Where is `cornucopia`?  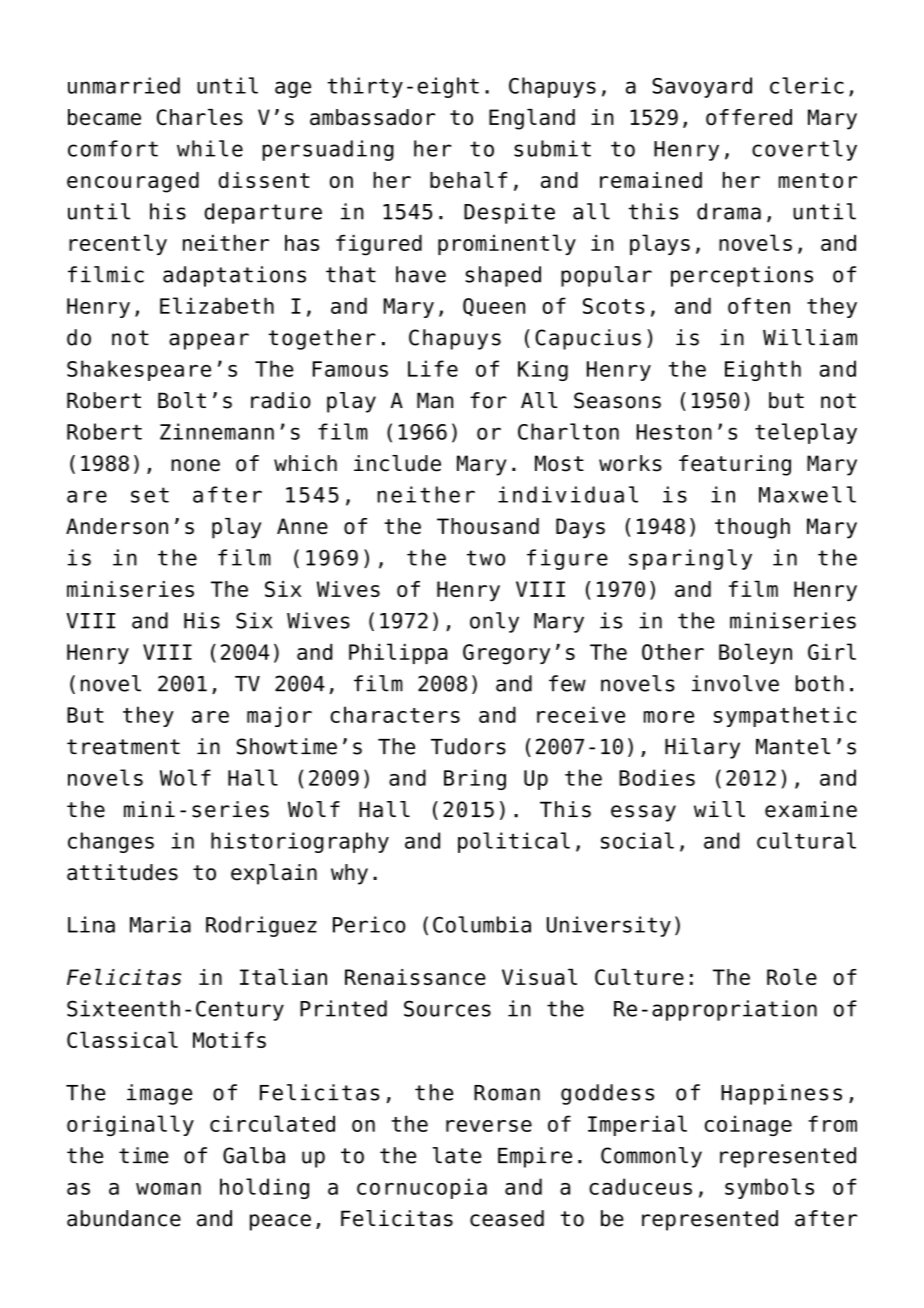
cornucopia is located at coordinates (422, 1188).
